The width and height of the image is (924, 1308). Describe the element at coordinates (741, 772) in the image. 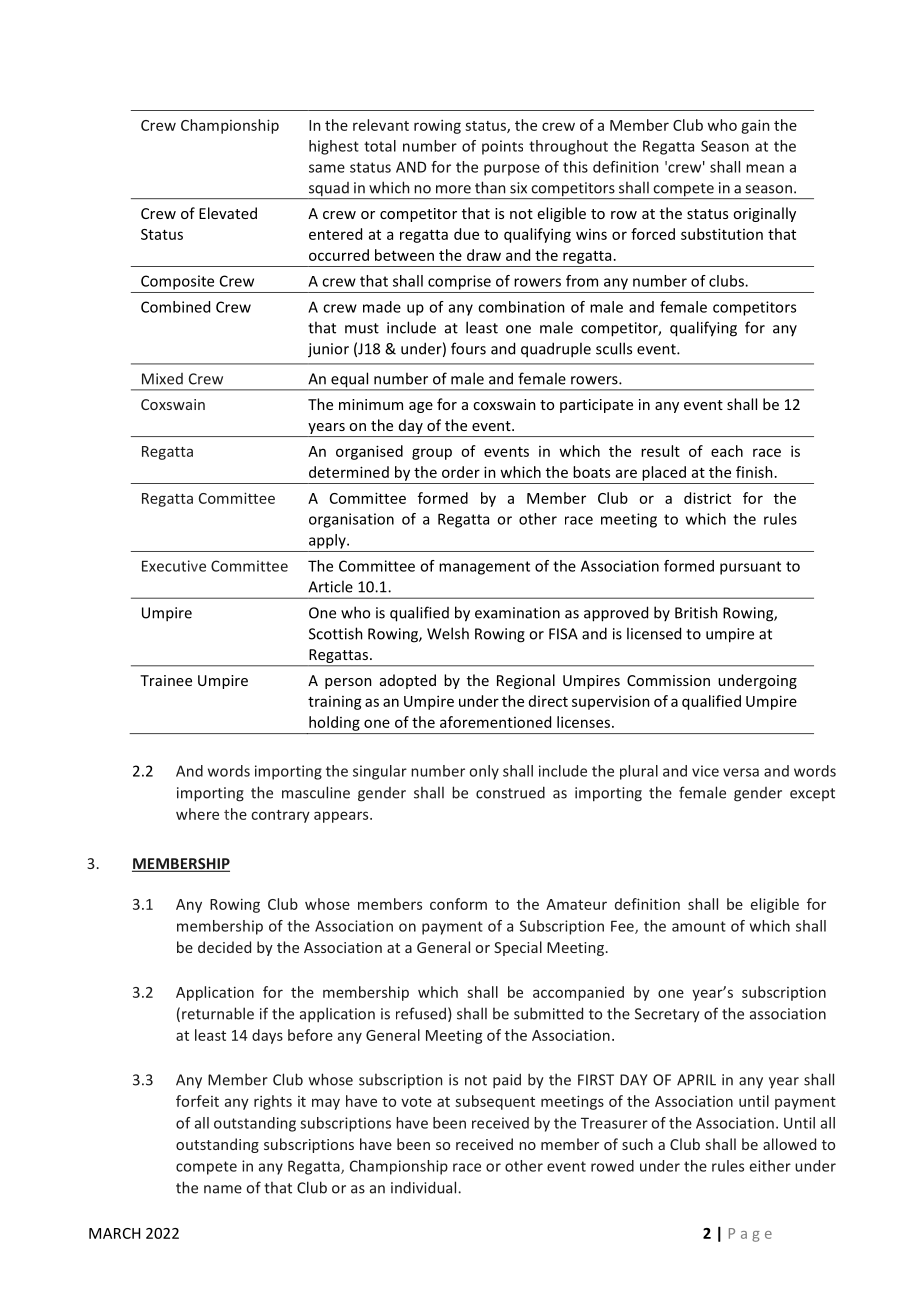

I see `versa` at that location.
